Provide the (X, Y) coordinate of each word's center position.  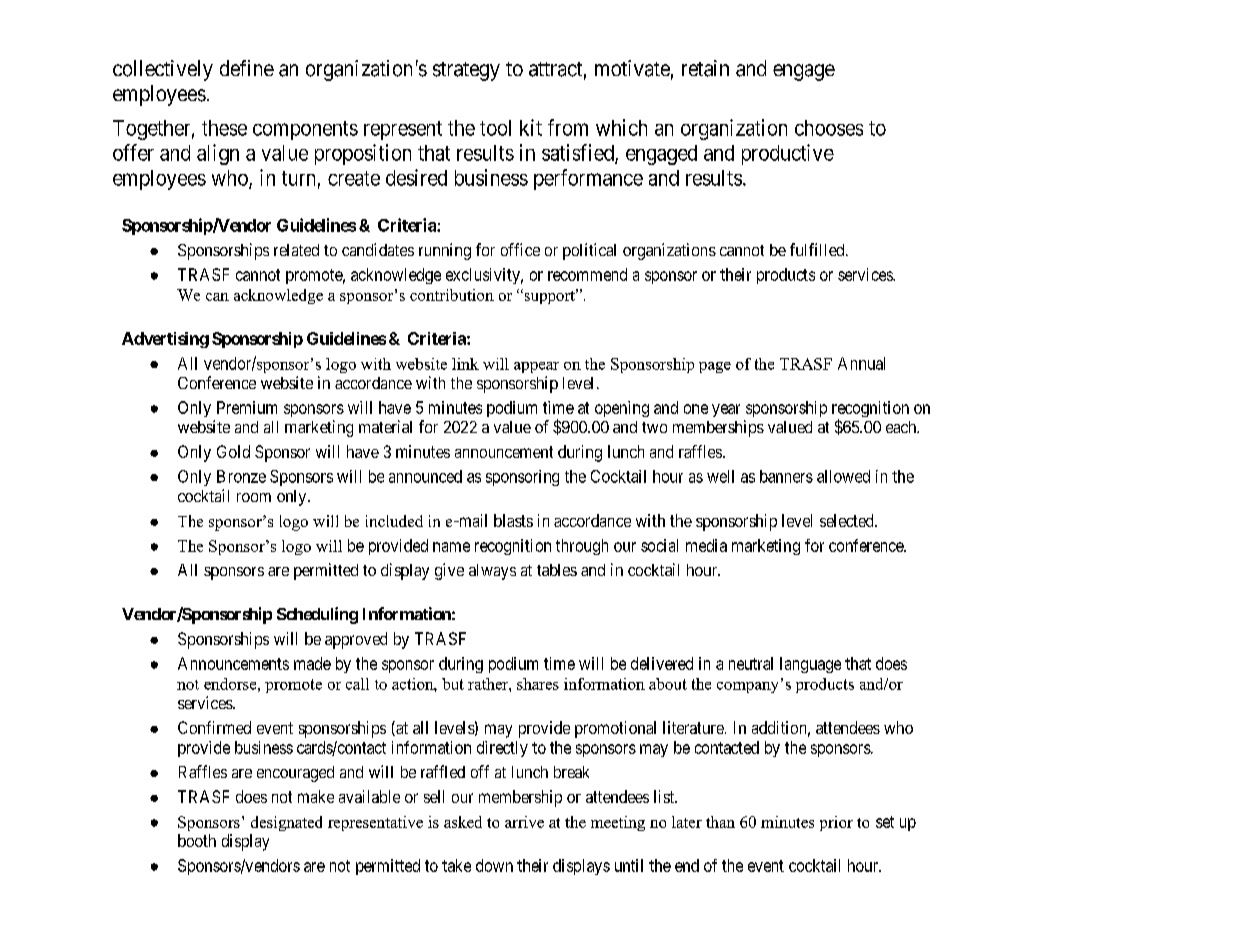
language (810, 665)
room (254, 497)
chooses (829, 128)
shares (538, 684)
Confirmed (214, 727)
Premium (247, 407)
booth (197, 840)
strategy (466, 71)
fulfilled (818, 249)
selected (848, 520)
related (296, 250)
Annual (861, 363)
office (520, 249)
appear (536, 367)
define (247, 68)
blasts (513, 520)
